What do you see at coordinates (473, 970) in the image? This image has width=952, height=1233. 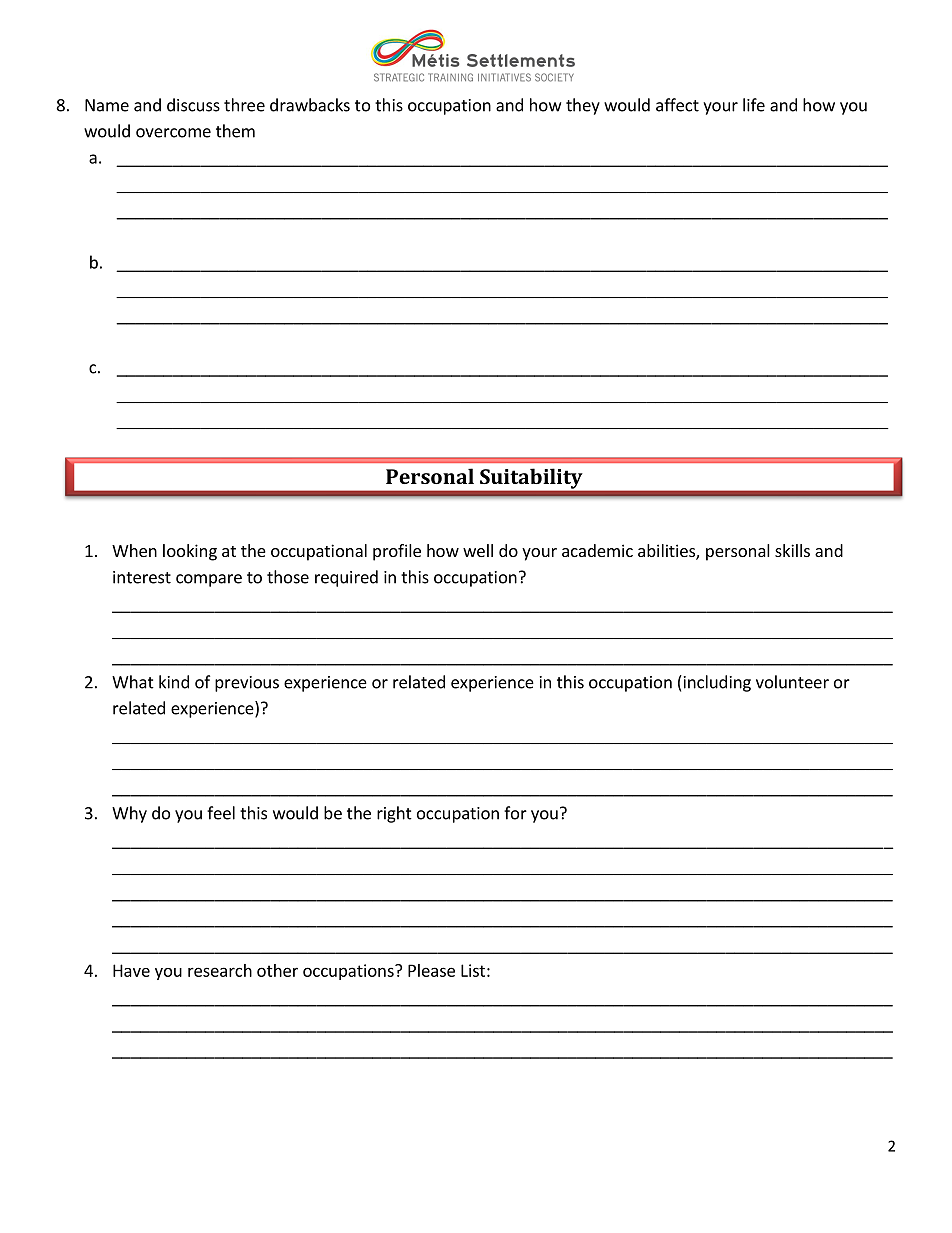 I see `List` at bounding box center [473, 970].
